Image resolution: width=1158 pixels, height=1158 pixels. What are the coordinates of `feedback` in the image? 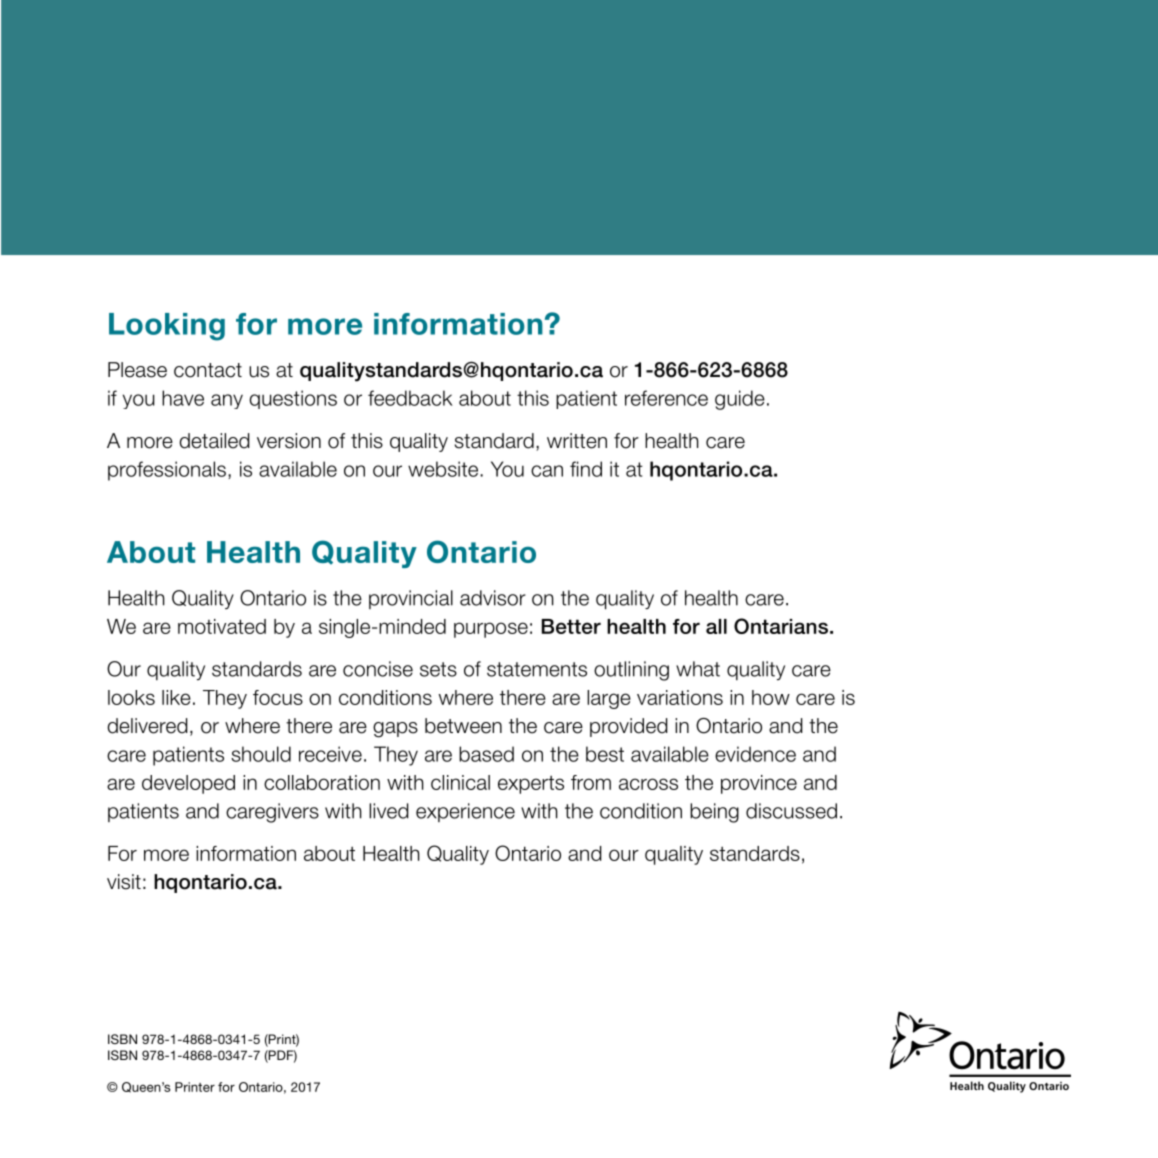 It's located at (410, 398).
